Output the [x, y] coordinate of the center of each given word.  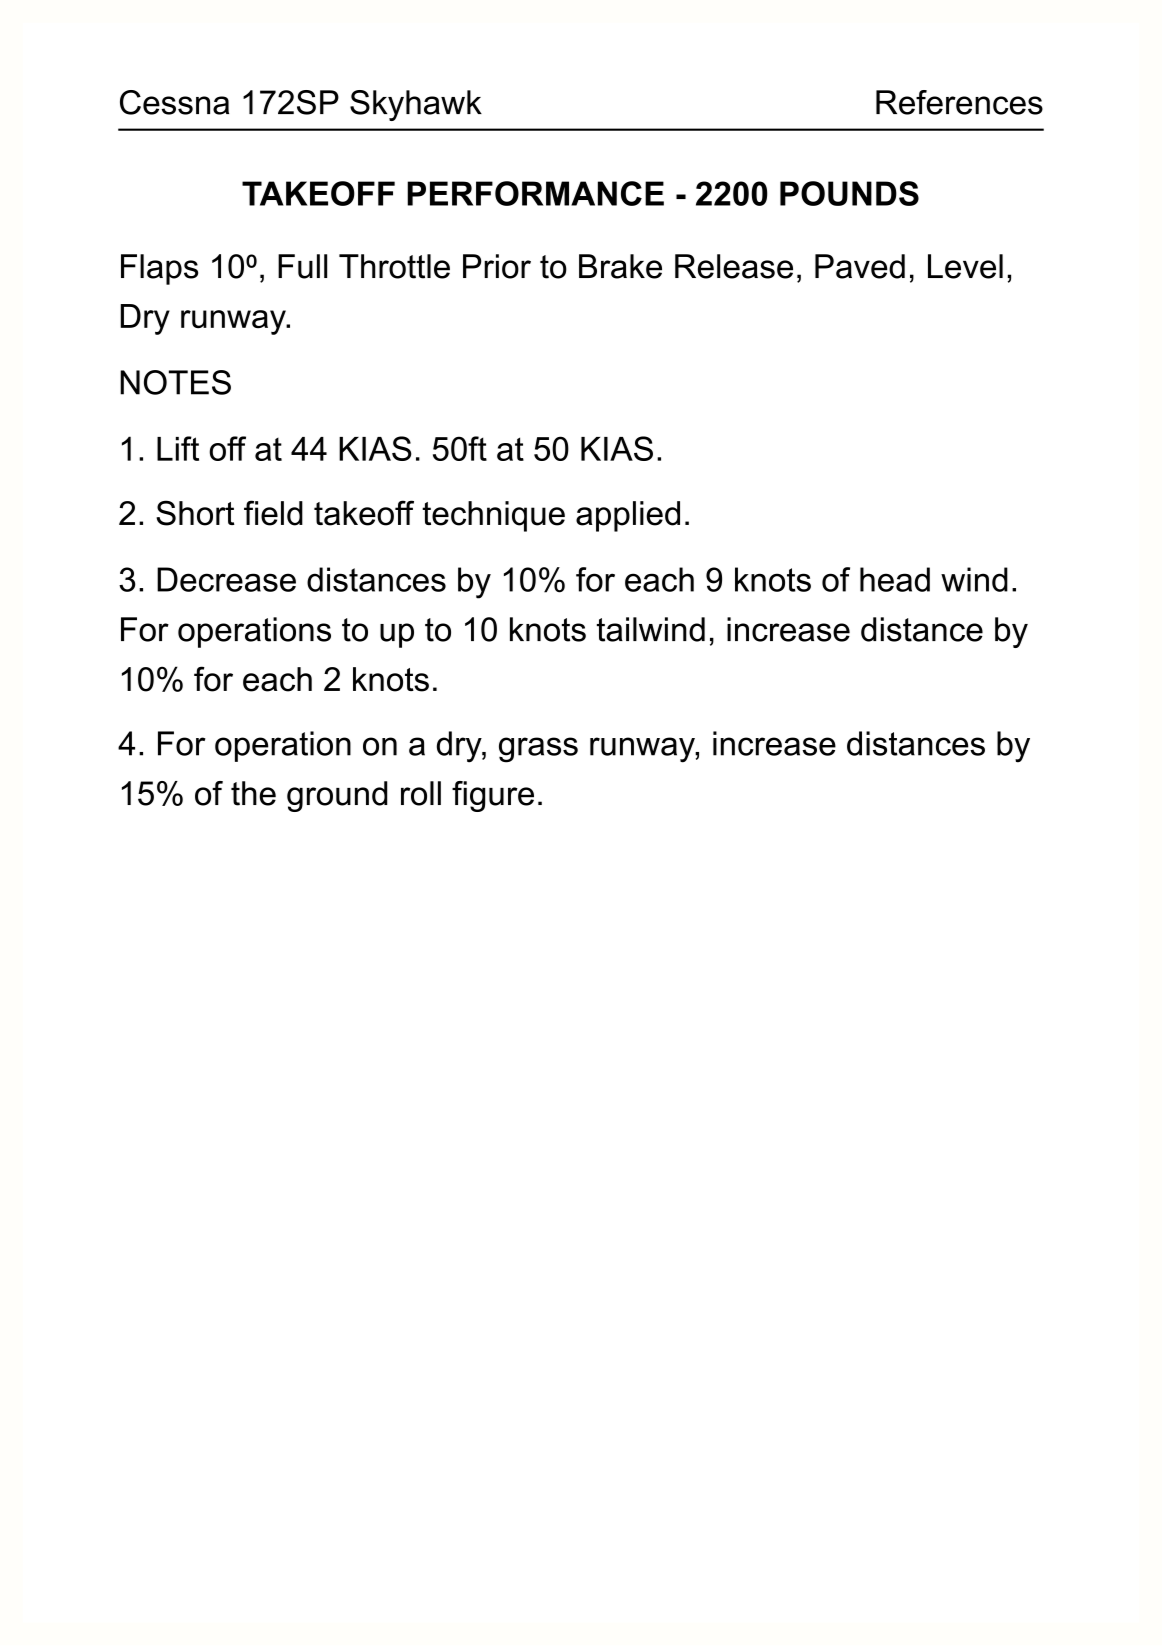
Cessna [174, 102]
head [895, 579]
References [959, 102]
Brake [620, 266]
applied [628, 516]
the [253, 793]
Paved [860, 266]
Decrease [226, 579]
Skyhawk [416, 105]
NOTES [175, 382]
